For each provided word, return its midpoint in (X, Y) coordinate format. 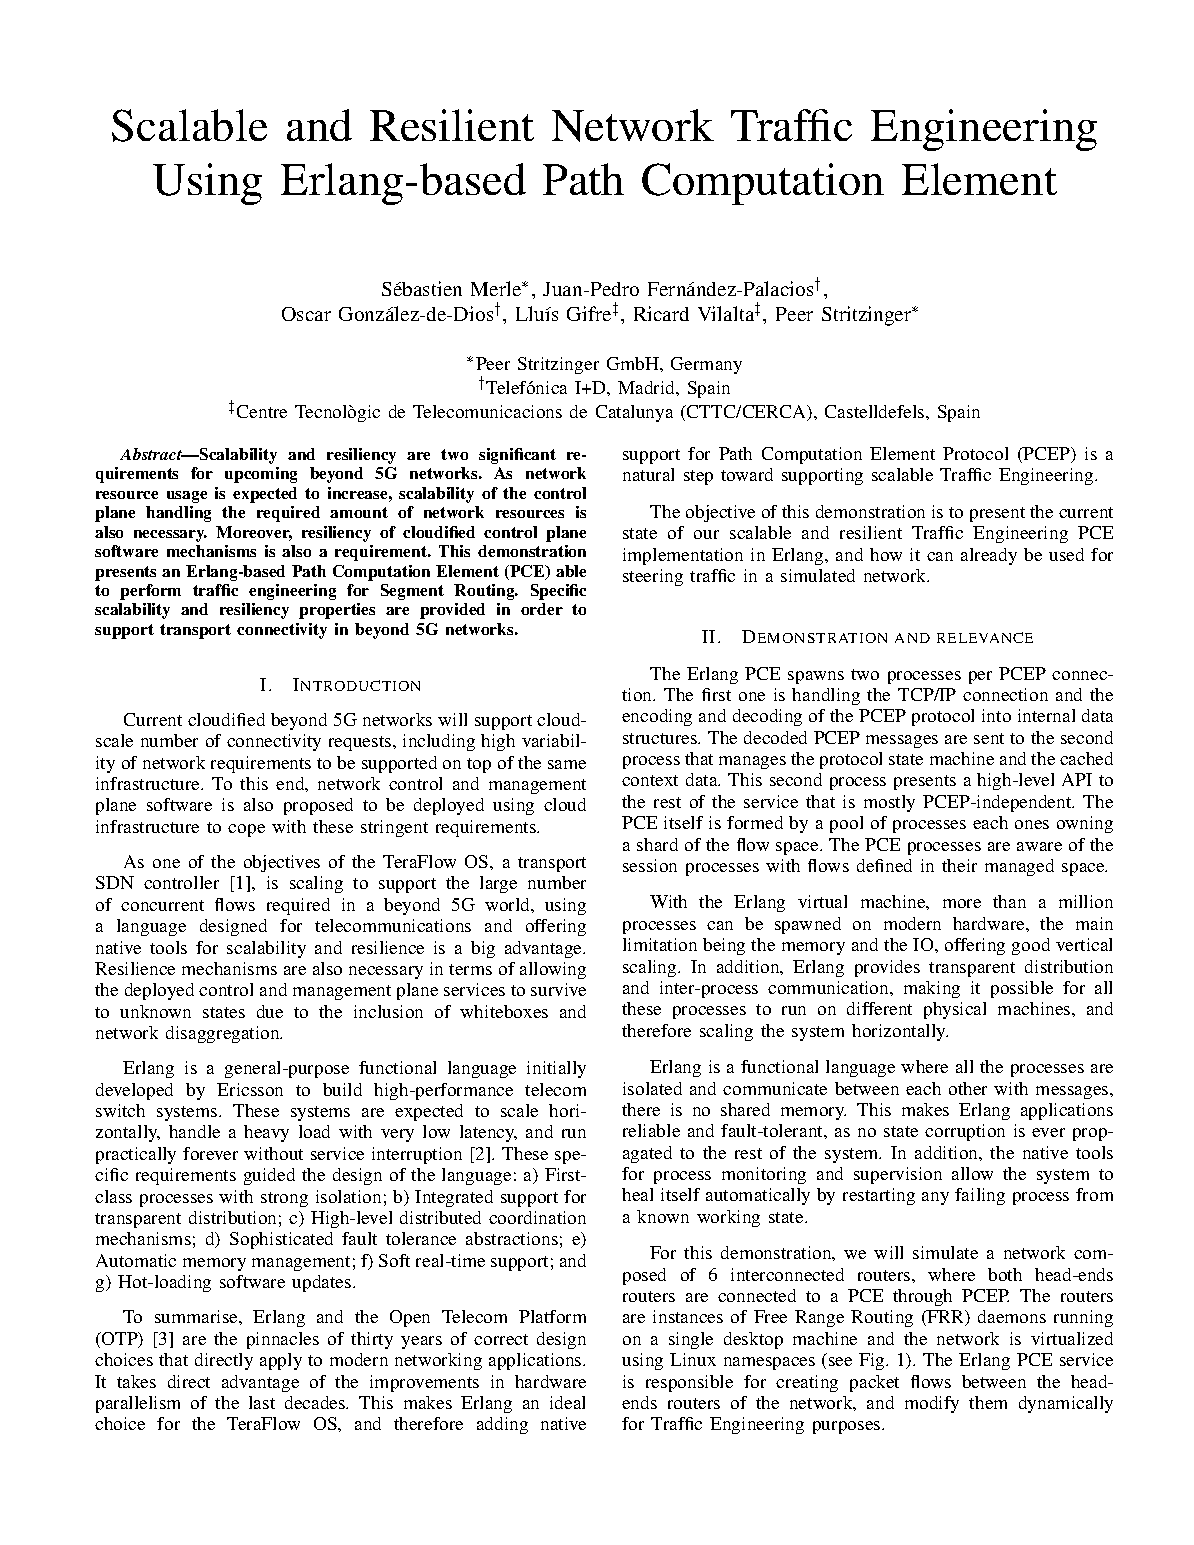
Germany (706, 365)
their (959, 865)
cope (246, 830)
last (262, 1402)
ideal (567, 1402)
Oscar (306, 314)
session (650, 865)
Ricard (661, 313)
